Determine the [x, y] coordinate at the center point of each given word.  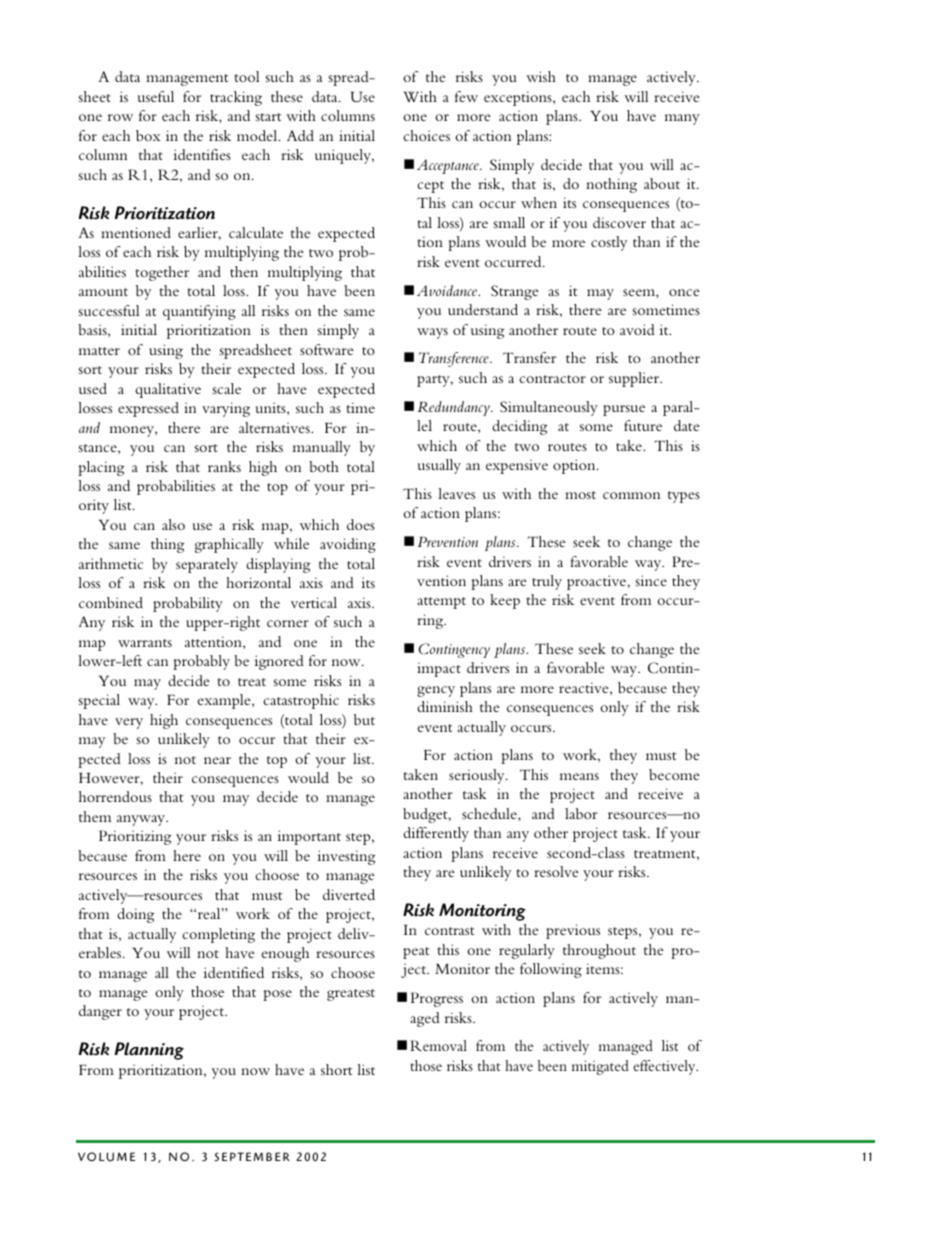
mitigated [600, 1067]
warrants [145, 643]
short [336, 1069]
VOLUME [106, 1157]
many [682, 119]
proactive [597, 582]
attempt [441, 603]
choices [427, 135]
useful [156, 96]
